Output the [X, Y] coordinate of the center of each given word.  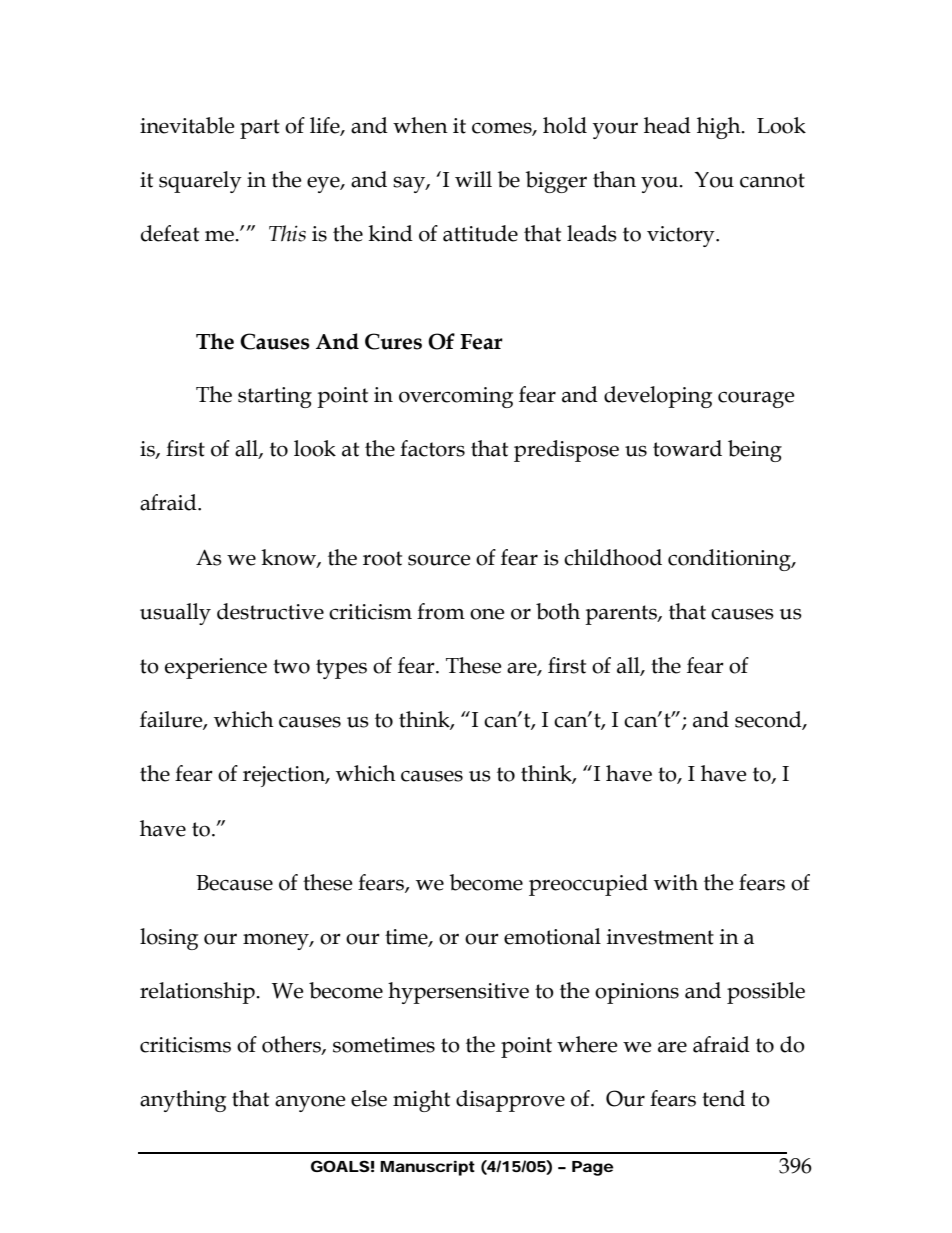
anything [183, 1101]
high [720, 128]
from [441, 611]
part [260, 129]
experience [216, 668]
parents [622, 615]
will [473, 179]
